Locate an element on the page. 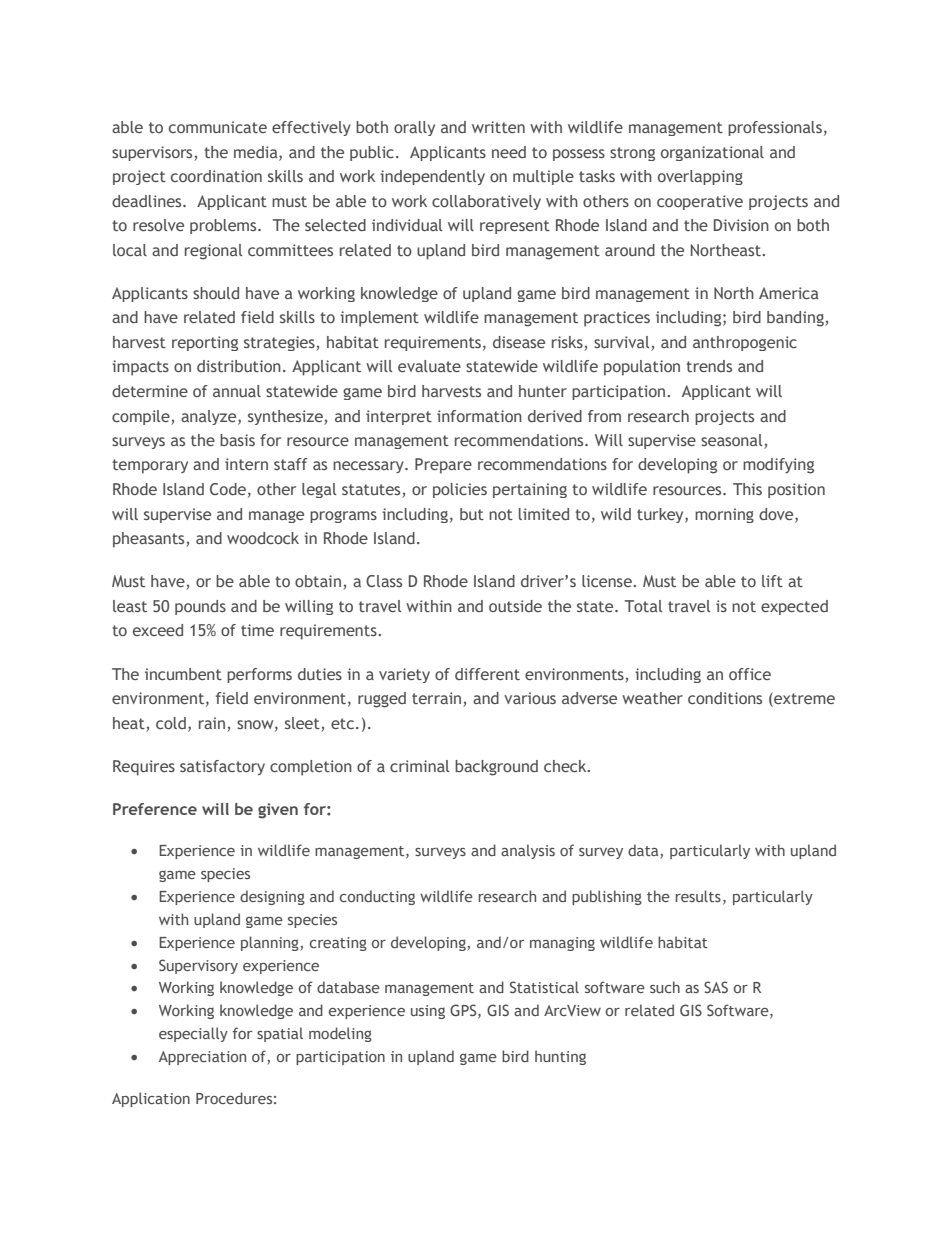 This page has height=1233, width=952. organizational is located at coordinates (712, 153).
